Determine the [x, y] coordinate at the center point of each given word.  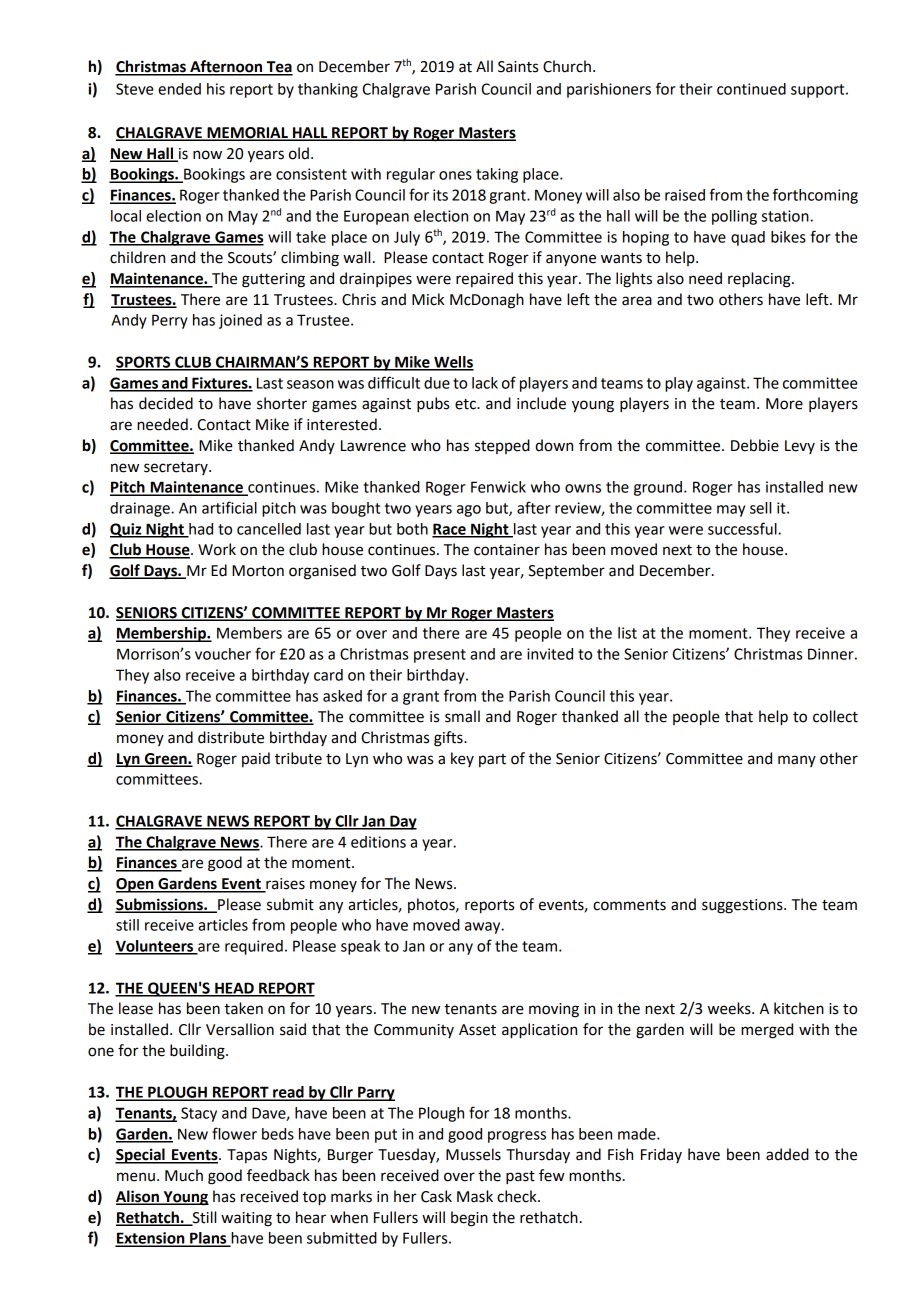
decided [166, 403]
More [784, 404]
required [254, 947]
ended [179, 89]
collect [835, 716]
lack [485, 383]
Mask [475, 1196]
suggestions [743, 906]
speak [360, 947]
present [440, 656]
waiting [246, 1219]
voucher [223, 654]
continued [751, 89]
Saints [518, 67]
